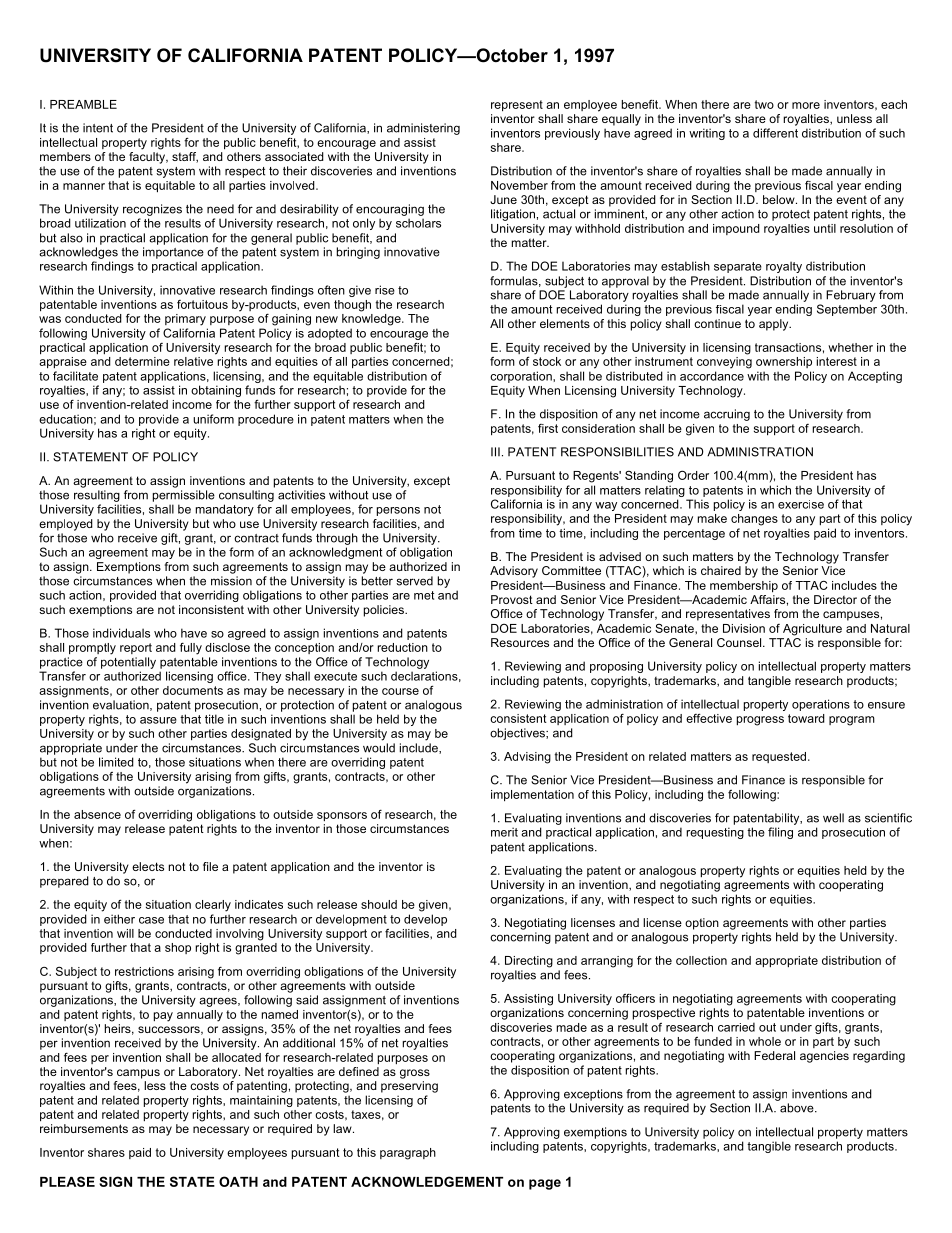 This image has height=1233, width=952. Describe the element at coordinates (97, 814) in the image. I see `absence` at that location.
